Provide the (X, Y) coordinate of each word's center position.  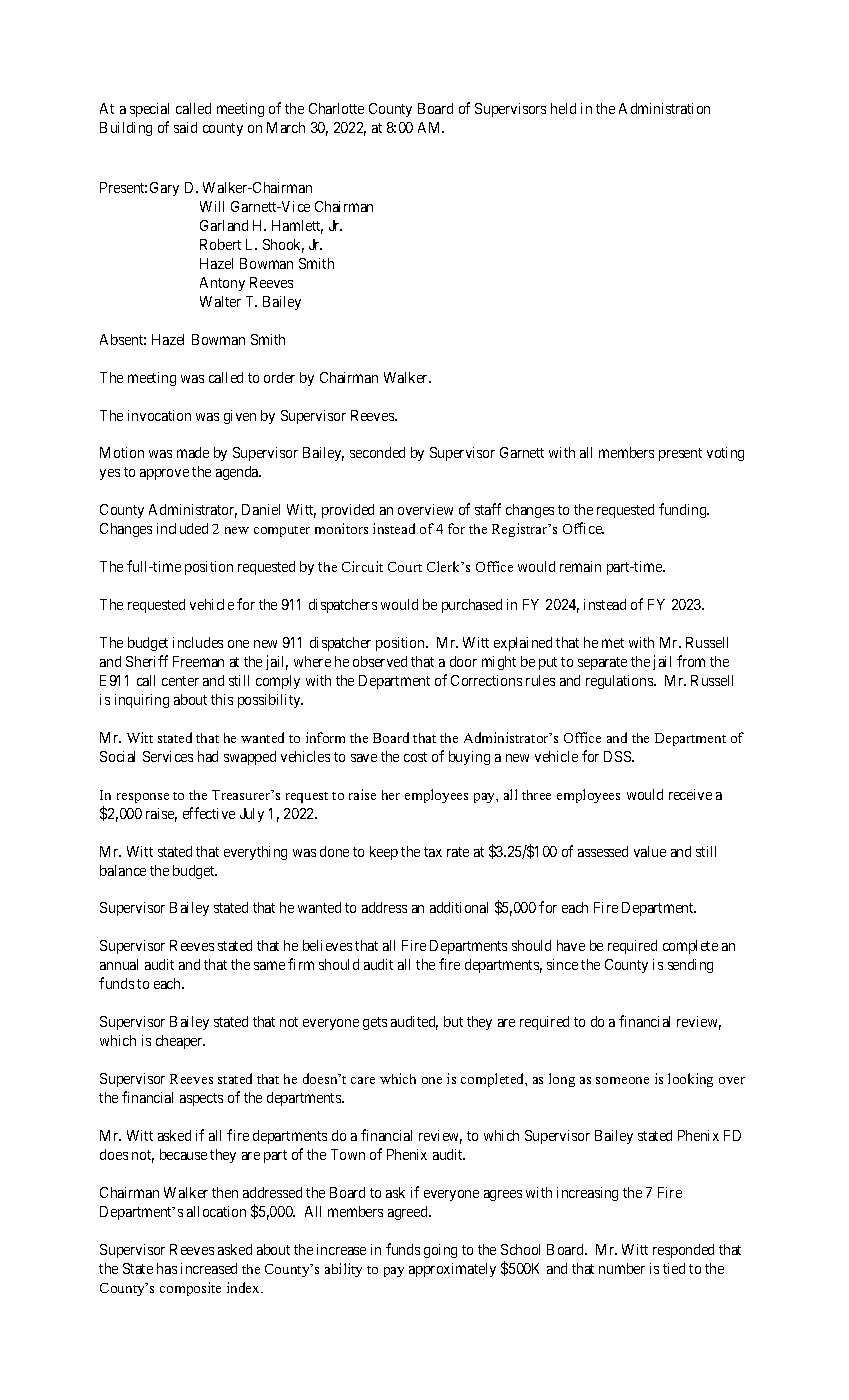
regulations (620, 682)
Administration (664, 108)
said (185, 127)
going (440, 1251)
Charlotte (336, 108)
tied (674, 1268)
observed (380, 661)
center (180, 681)
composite (190, 1289)
